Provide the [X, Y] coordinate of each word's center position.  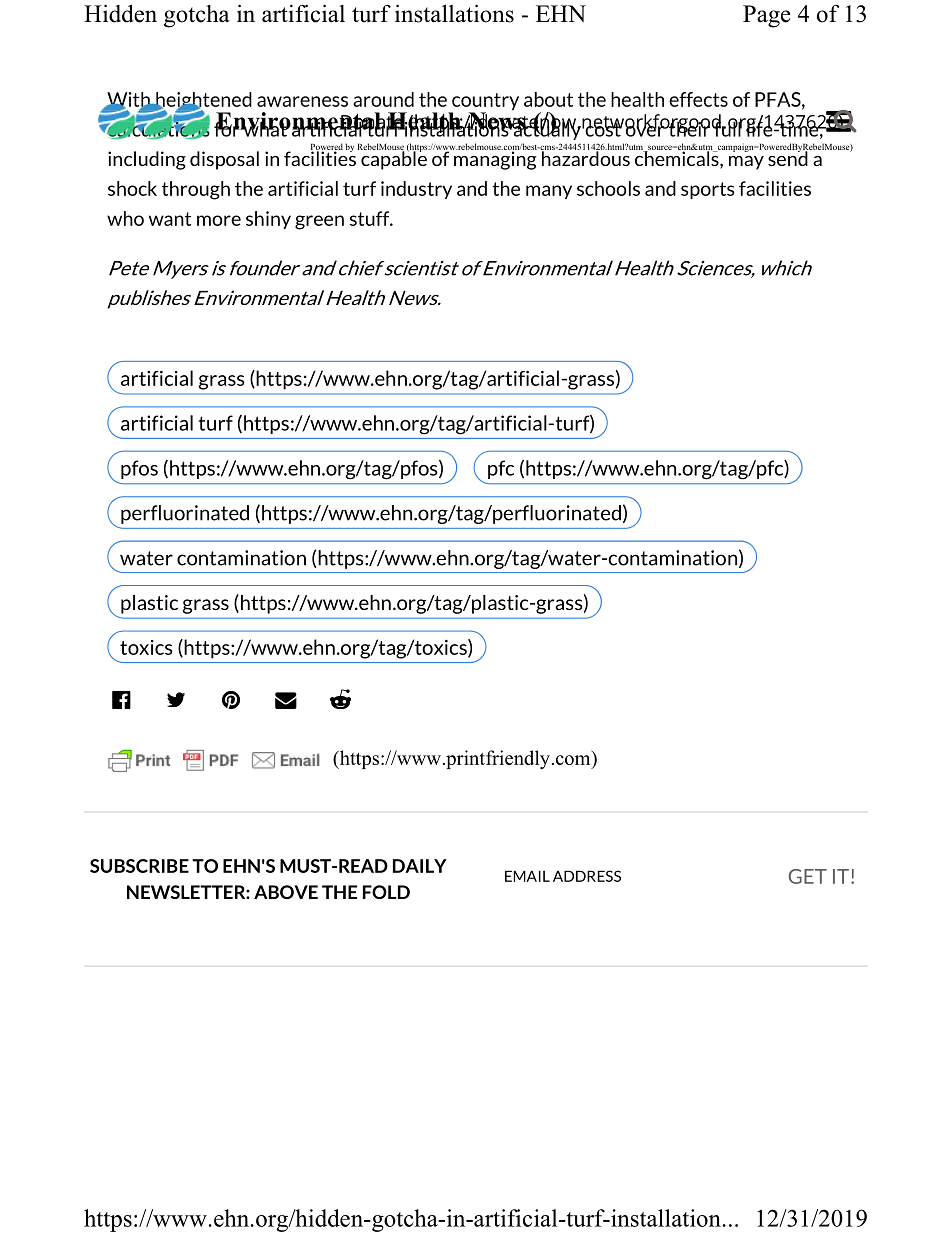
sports [707, 190]
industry [416, 190]
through [196, 190]
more [219, 220]
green [319, 222]
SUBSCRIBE [139, 866]
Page [767, 16]
